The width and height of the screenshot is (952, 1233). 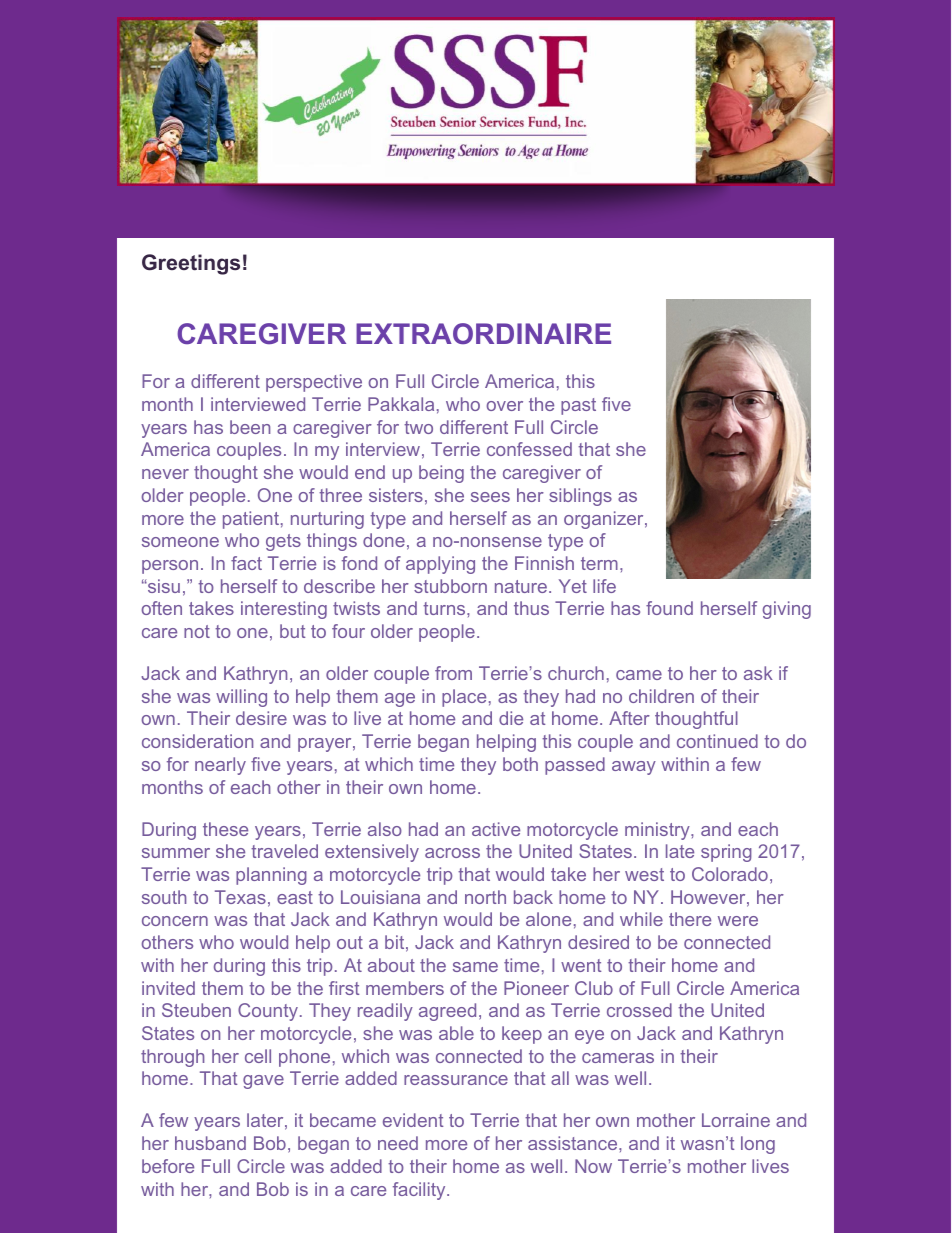 I want to click on Colorado, so click(x=730, y=874).
